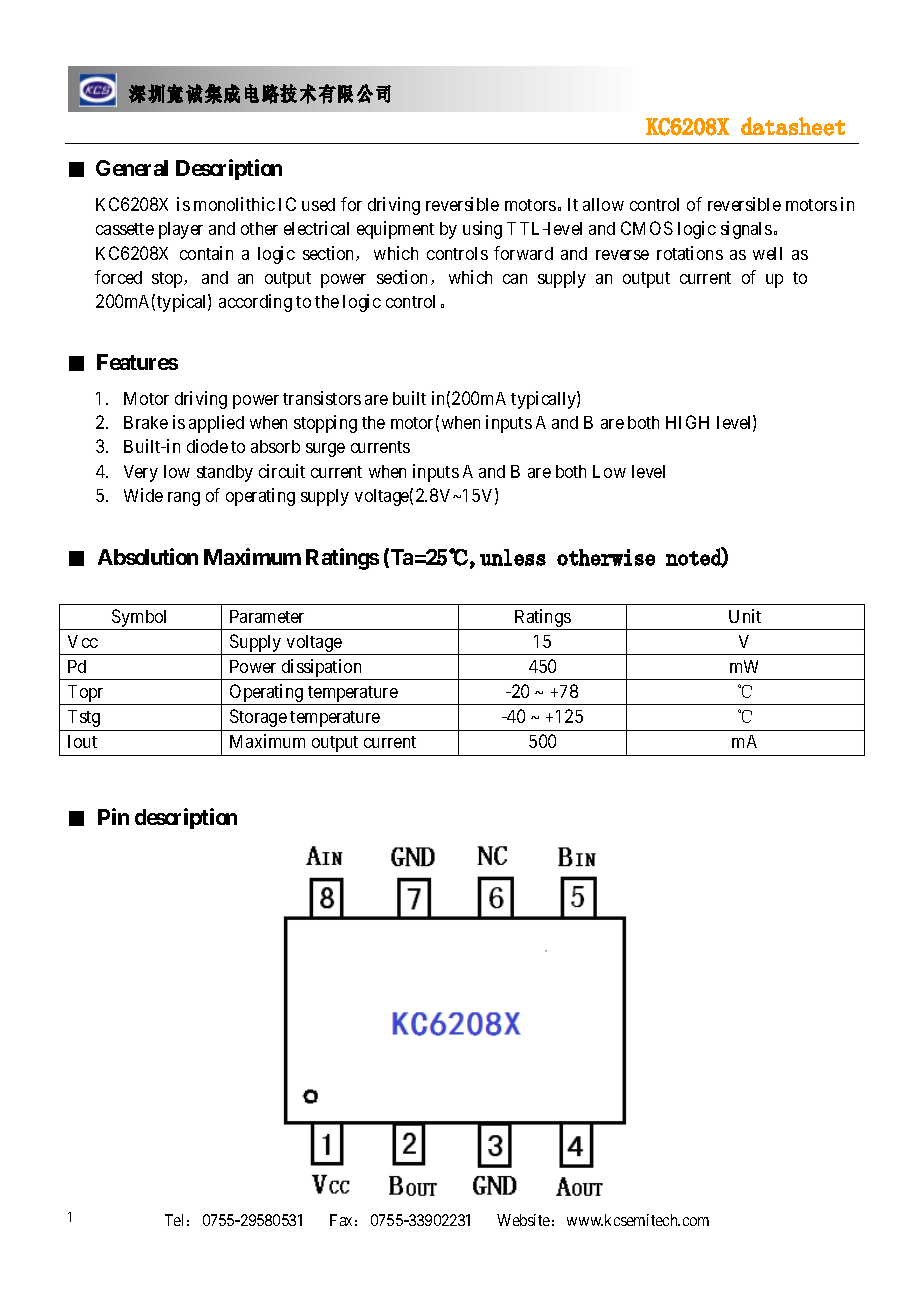 This document has width=924, height=1308. Describe the element at coordinates (141, 473) in the document. I see `Very` at that location.
